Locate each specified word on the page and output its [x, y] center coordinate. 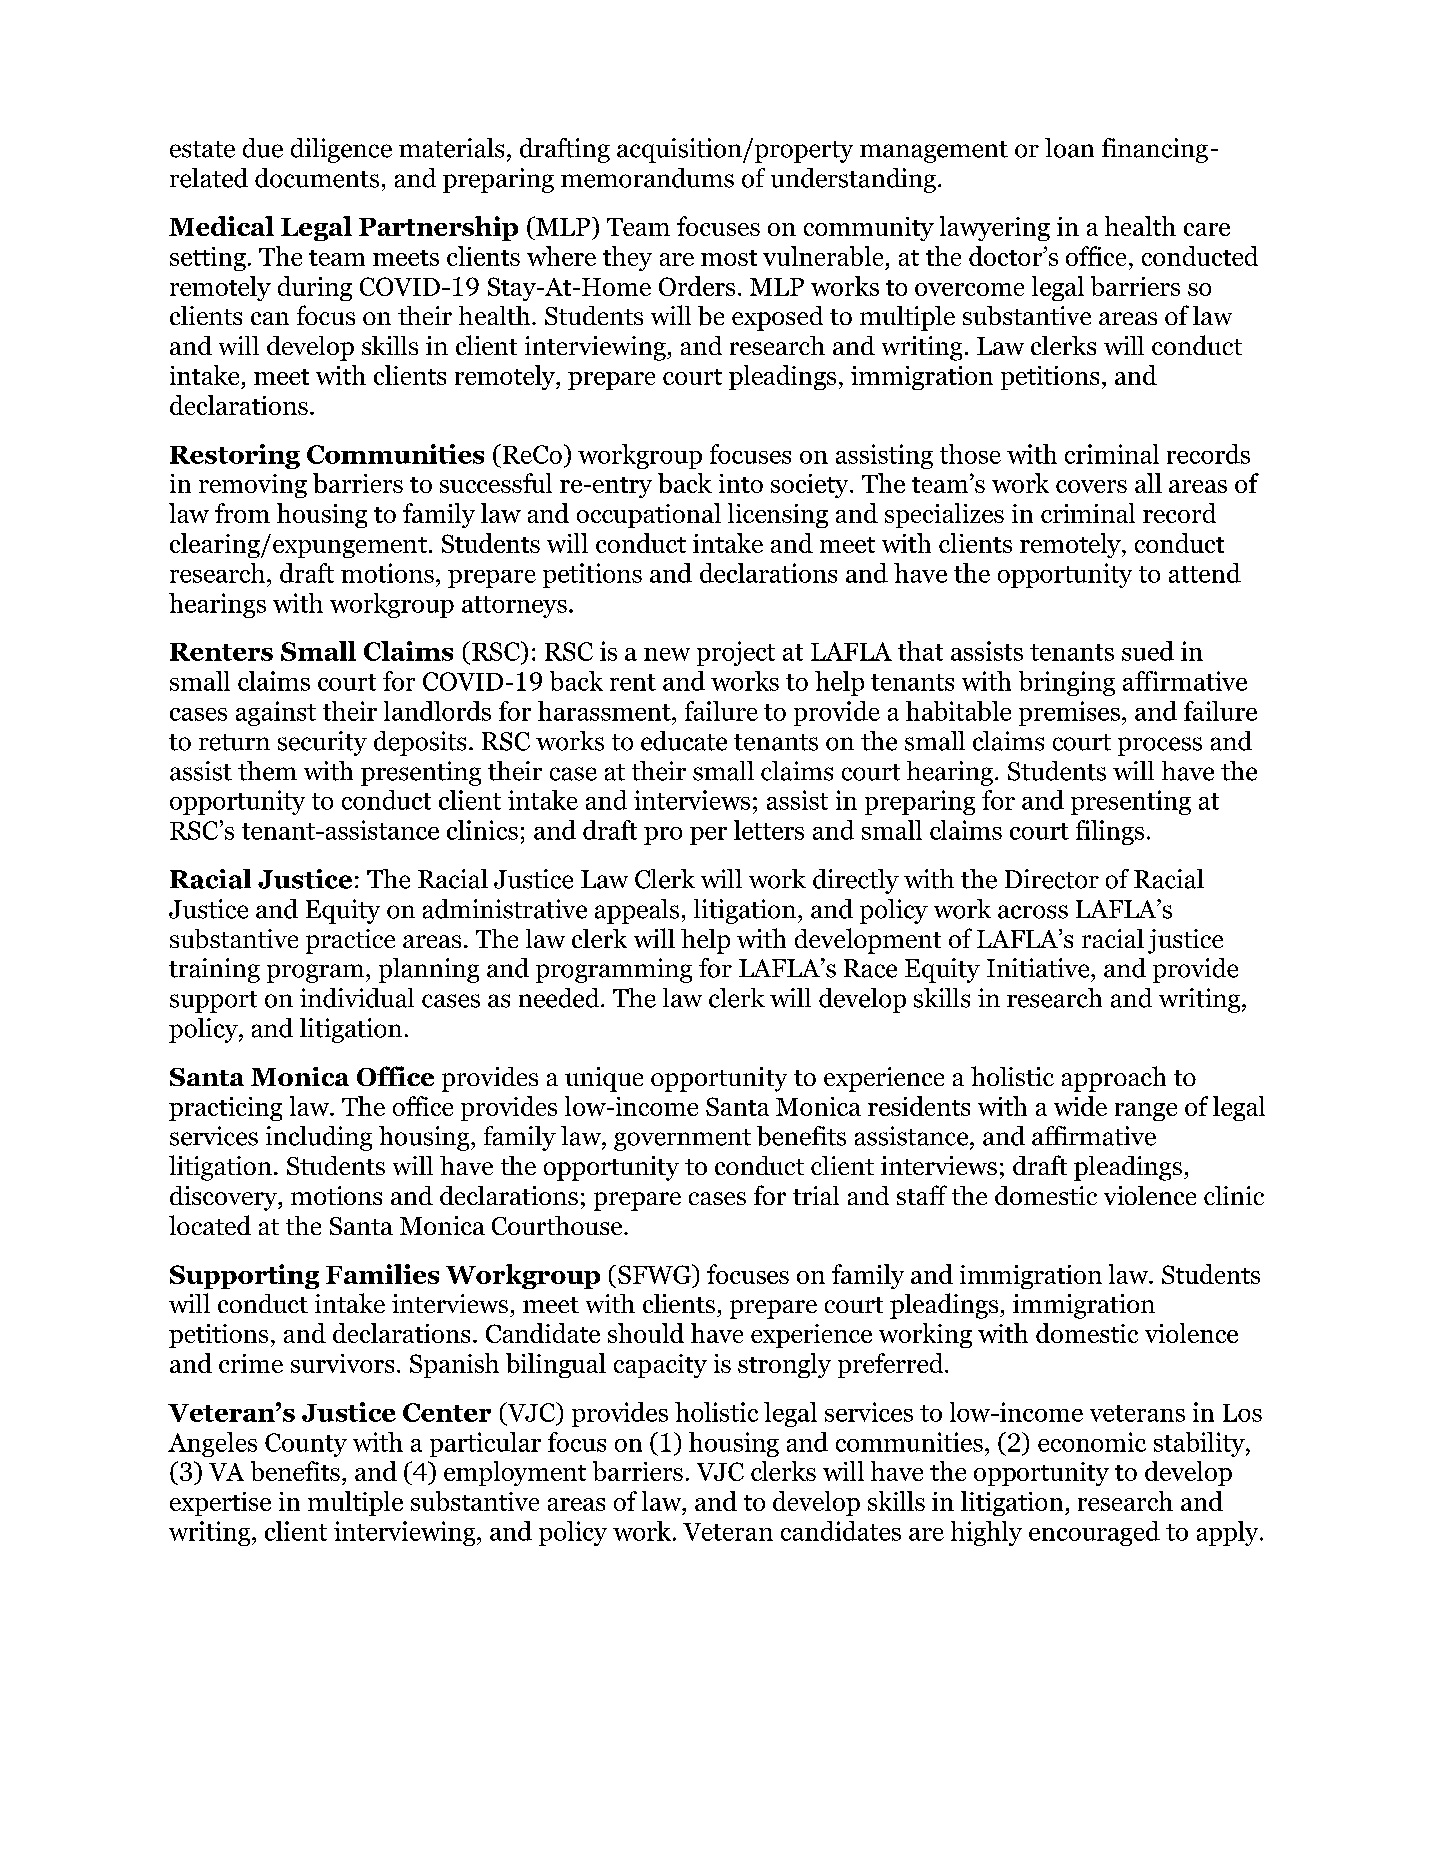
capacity [660, 1366]
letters [769, 830]
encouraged [1094, 1533]
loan [1069, 148]
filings [1110, 832]
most [729, 258]
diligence [341, 150]
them [267, 771]
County [306, 1445]
